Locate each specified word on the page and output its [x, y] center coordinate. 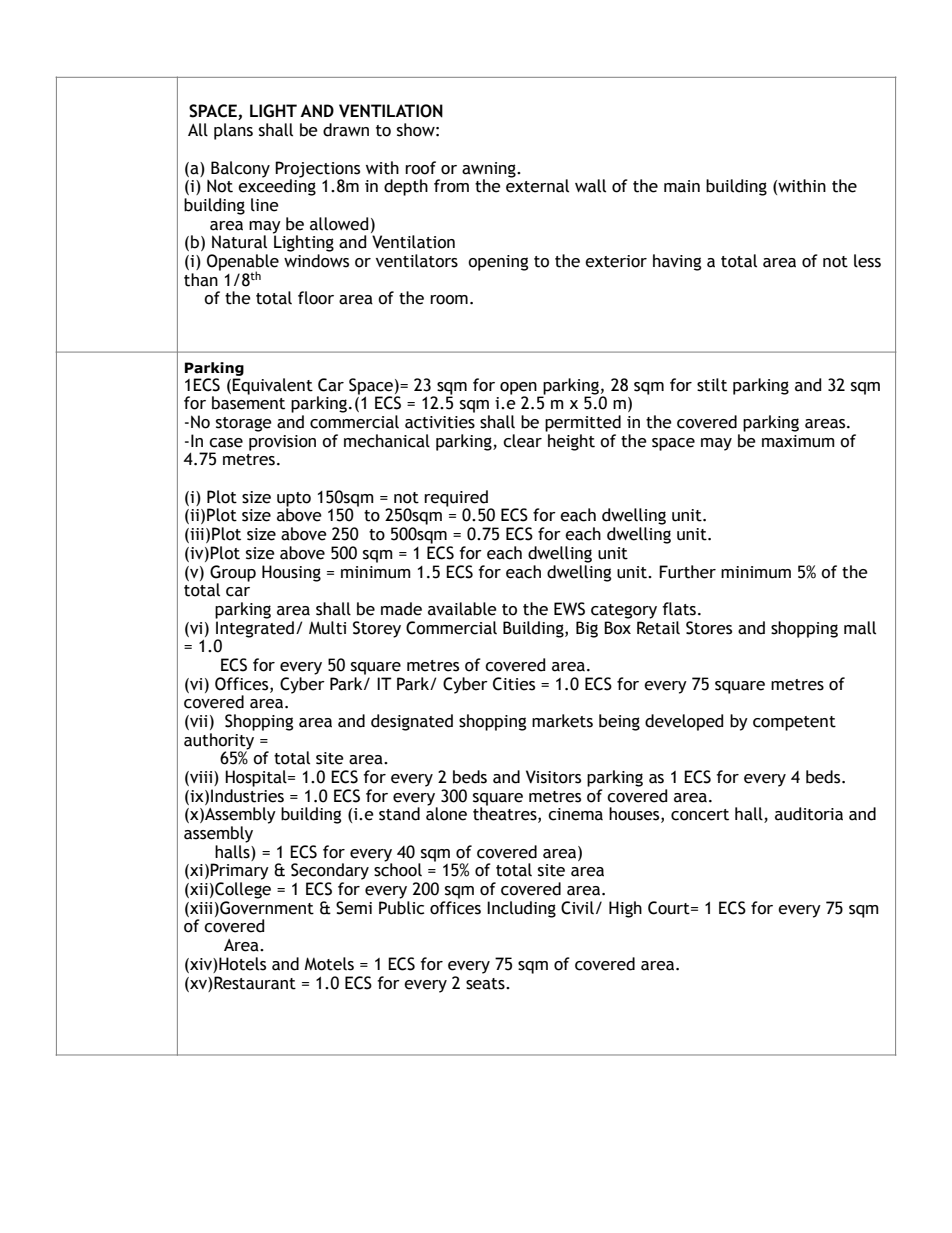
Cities [514, 684]
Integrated [255, 629]
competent [794, 723]
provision [282, 443]
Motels [329, 964]
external [537, 185]
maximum [798, 441]
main [682, 186]
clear [522, 441]
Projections [317, 169]
